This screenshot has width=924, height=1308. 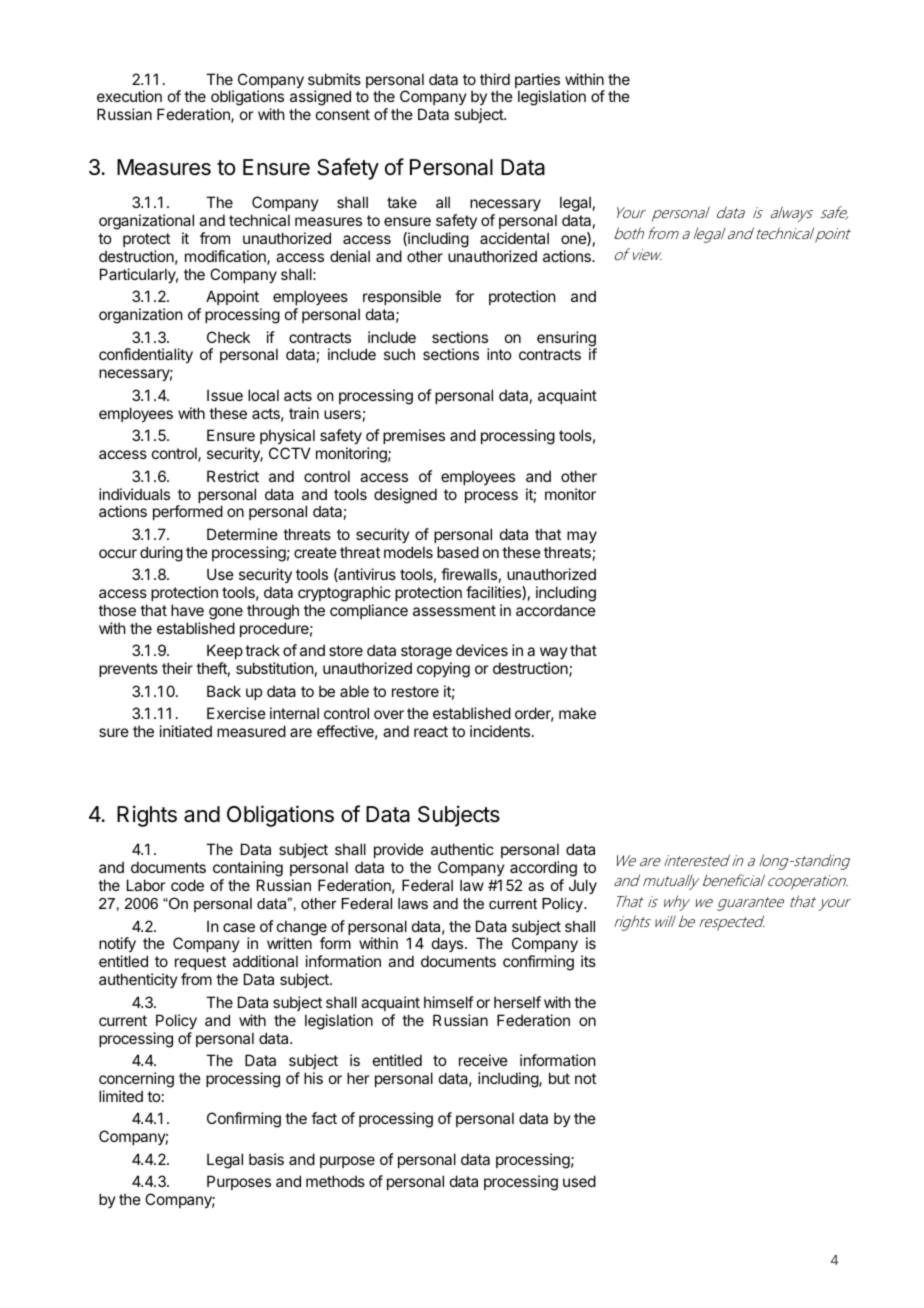 What do you see at coordinates (343, 114) in the screenshot?
I see `consent` at bounding box center [343, 114].
